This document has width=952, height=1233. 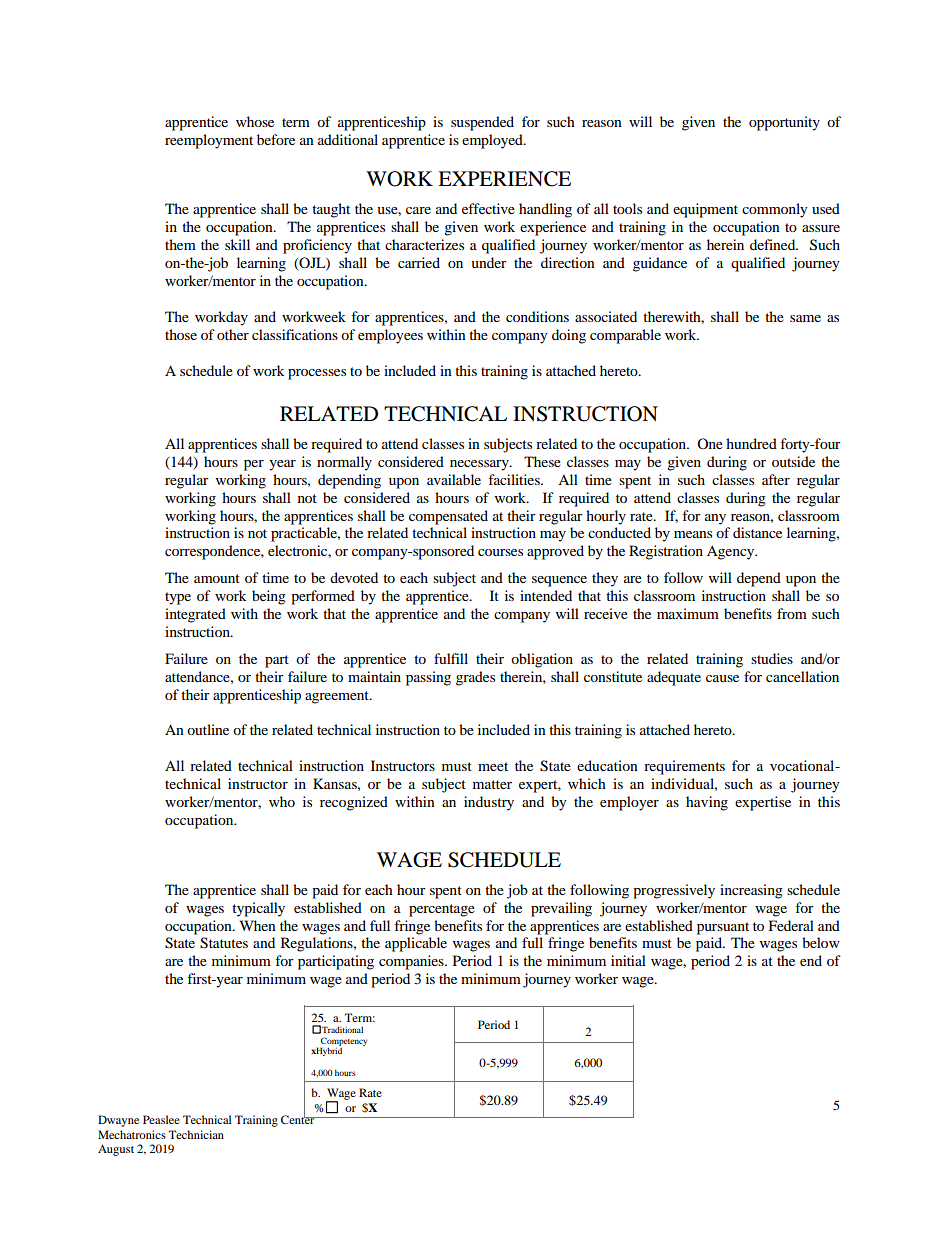 I want to click on those, so click(x=181, y=334).
